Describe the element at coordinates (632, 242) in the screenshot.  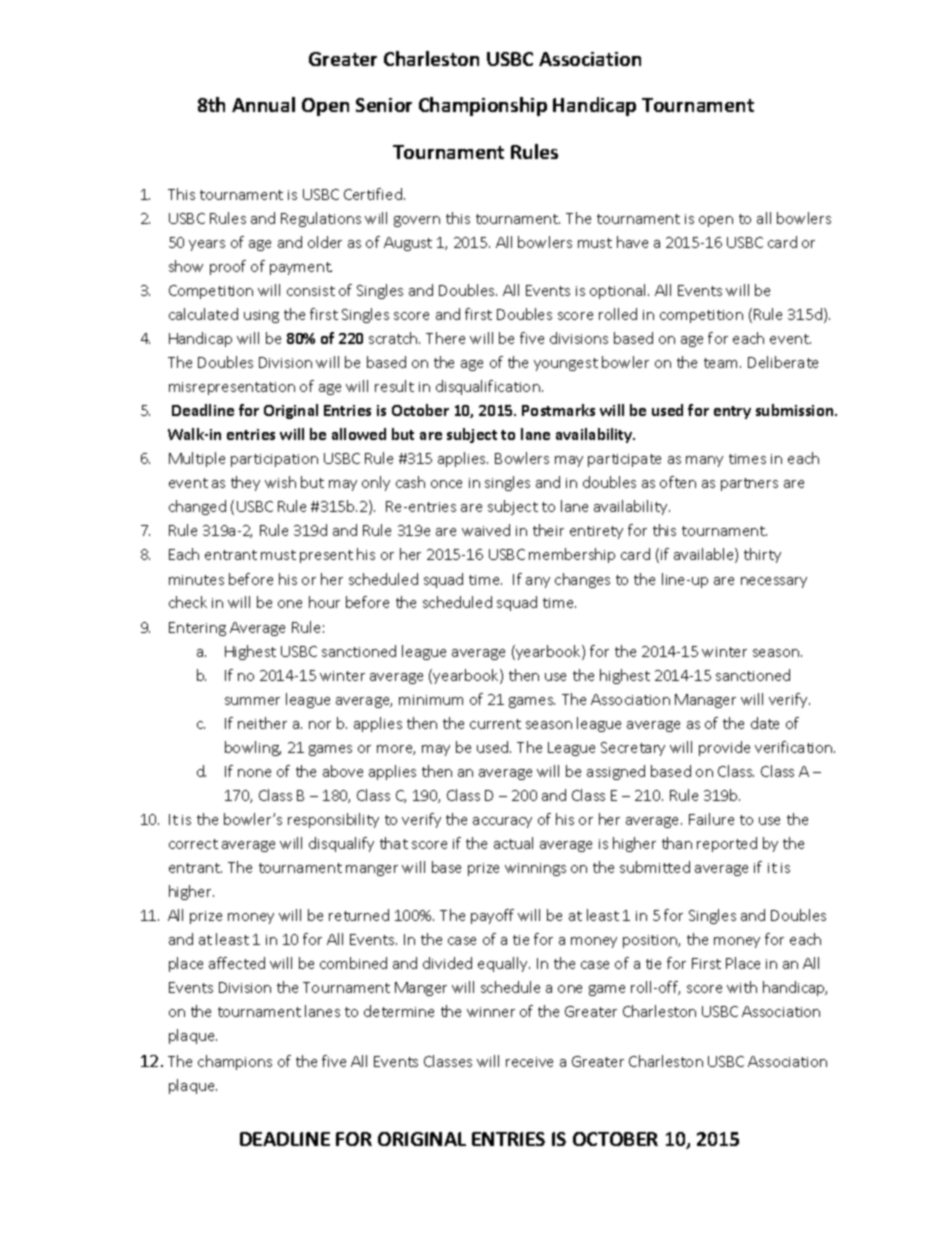
I see `have` at that location.
